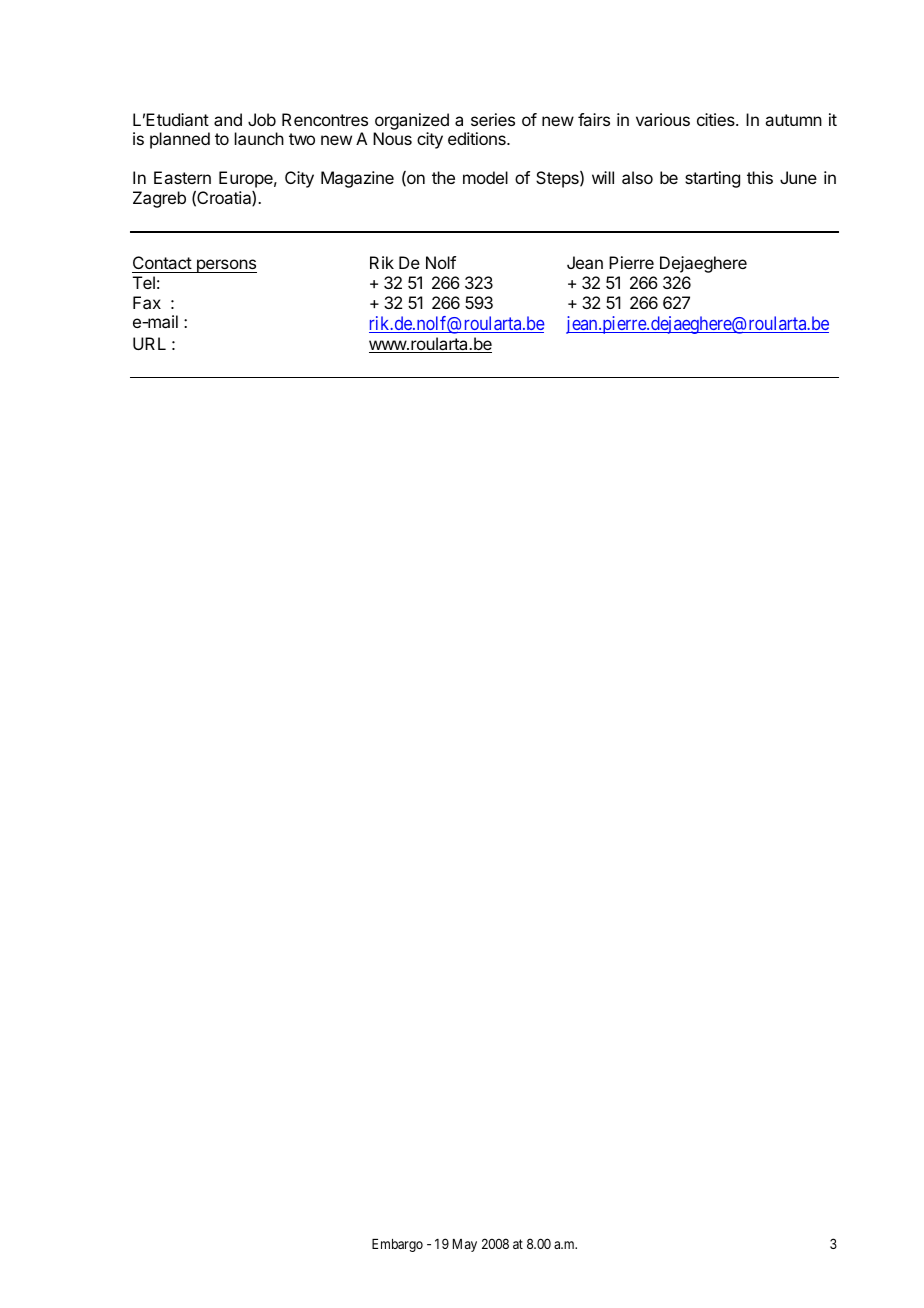 The width and height of the image is (924, 1308). I want to click on June, so click(798, 177).
